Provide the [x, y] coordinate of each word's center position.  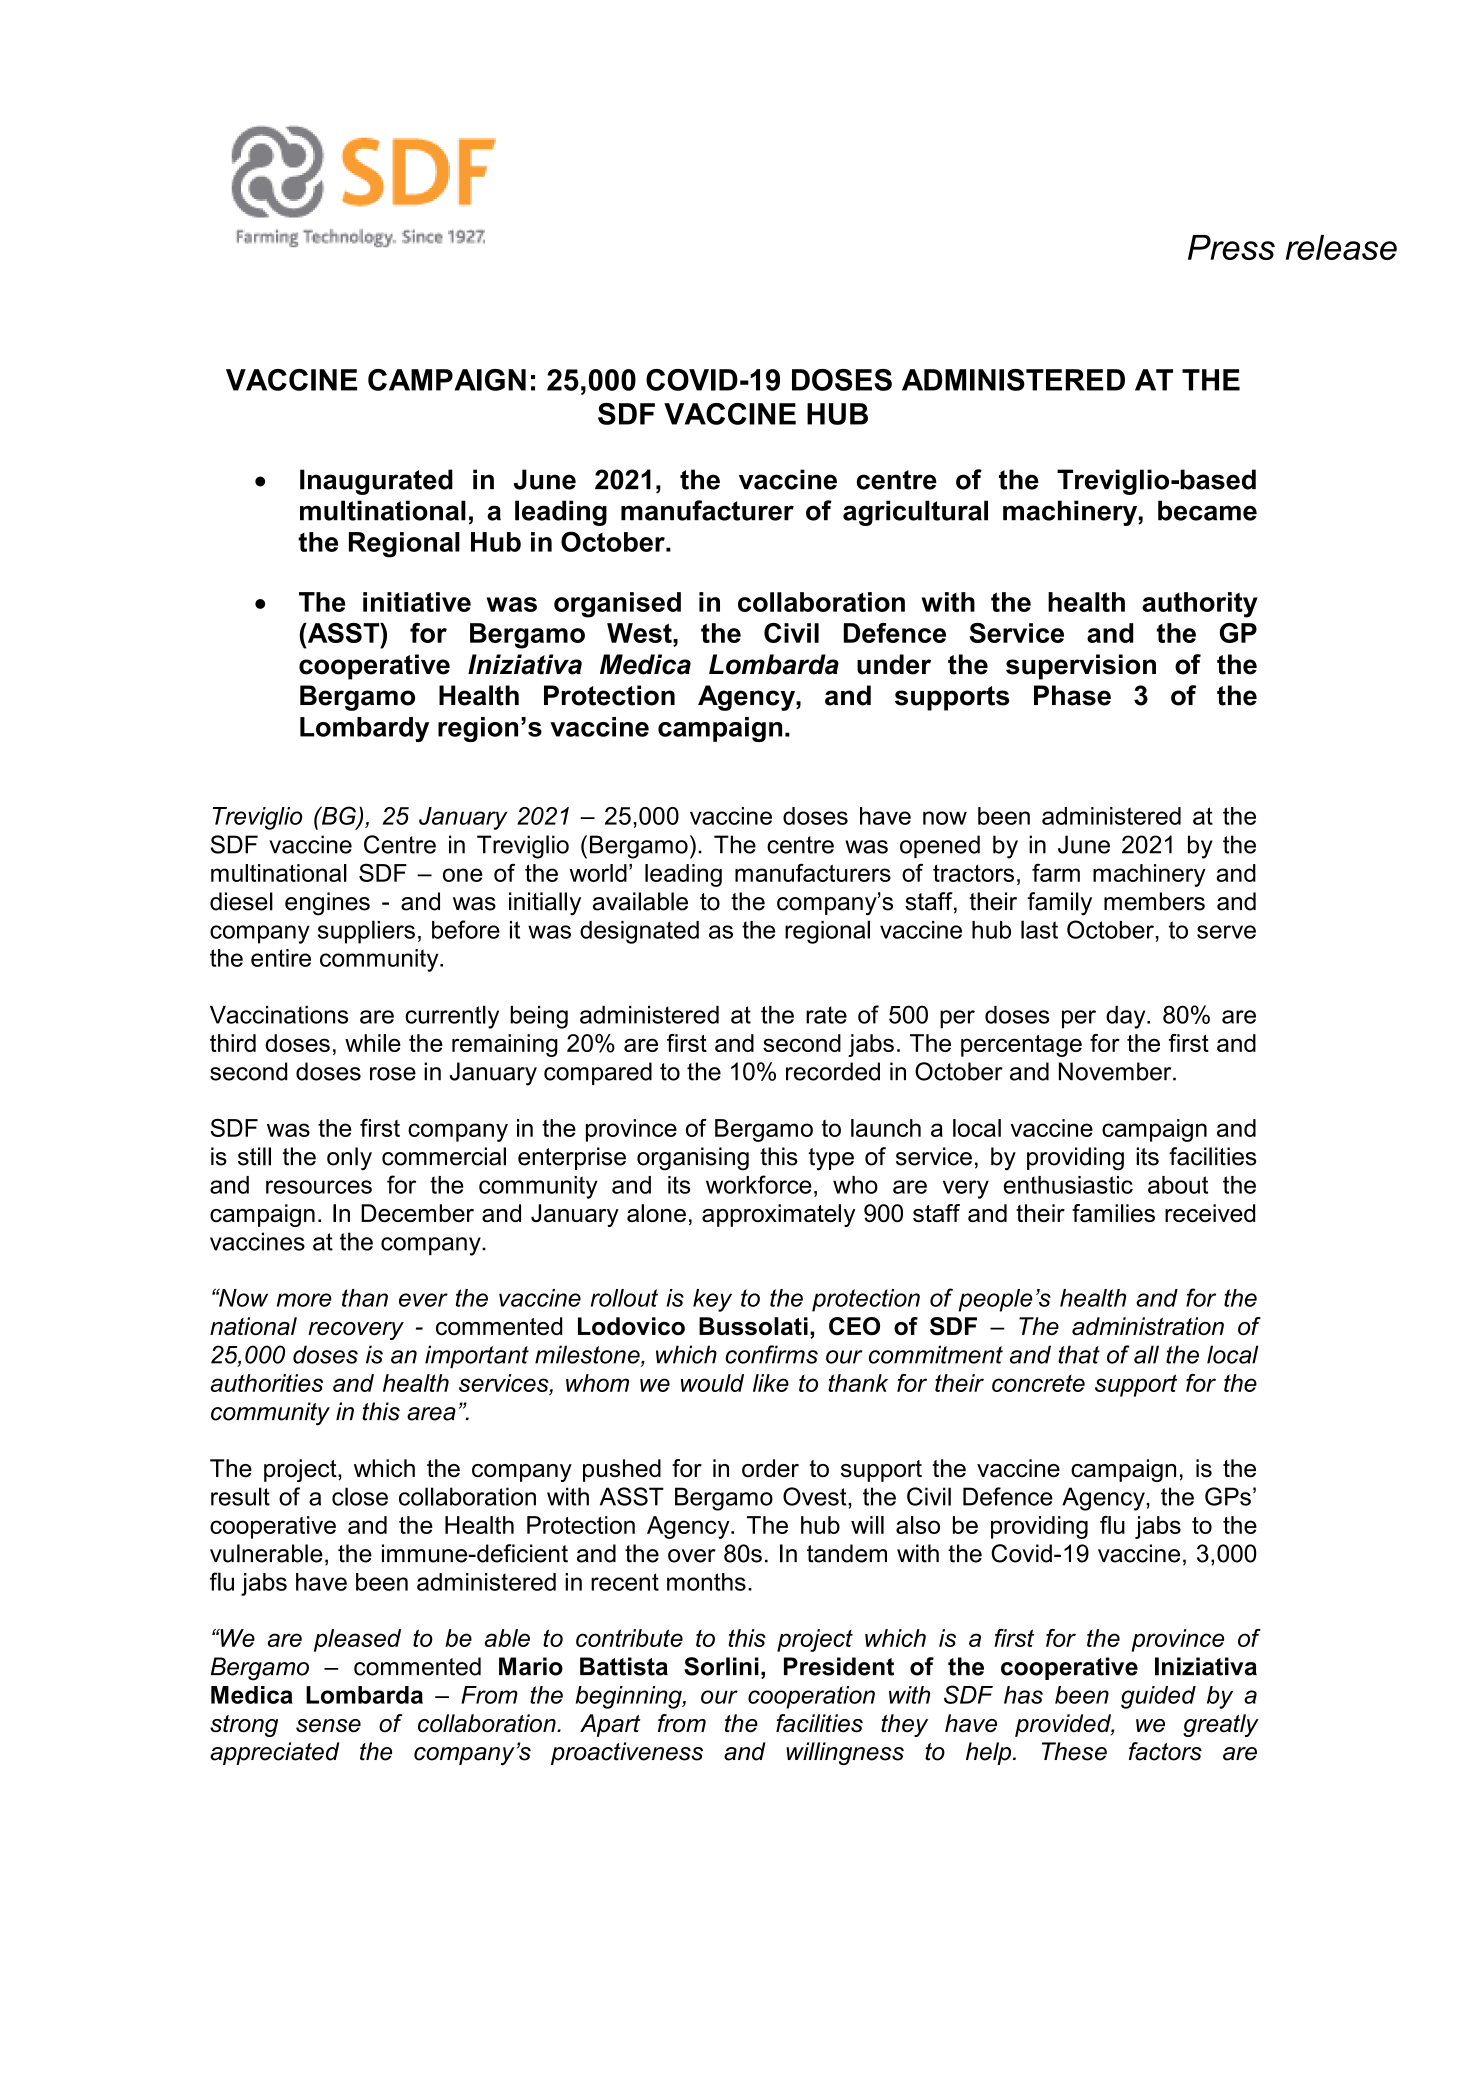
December [417, 1213]
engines [327, 904]
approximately [778, 1215]
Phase [1072, 695]
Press [1231, 247]
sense [328, 1726]
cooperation [811, 1697]
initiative [417, 602]
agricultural [915, 513]
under [894, 664]
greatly [1221, 1725]
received [1210, 1213]
